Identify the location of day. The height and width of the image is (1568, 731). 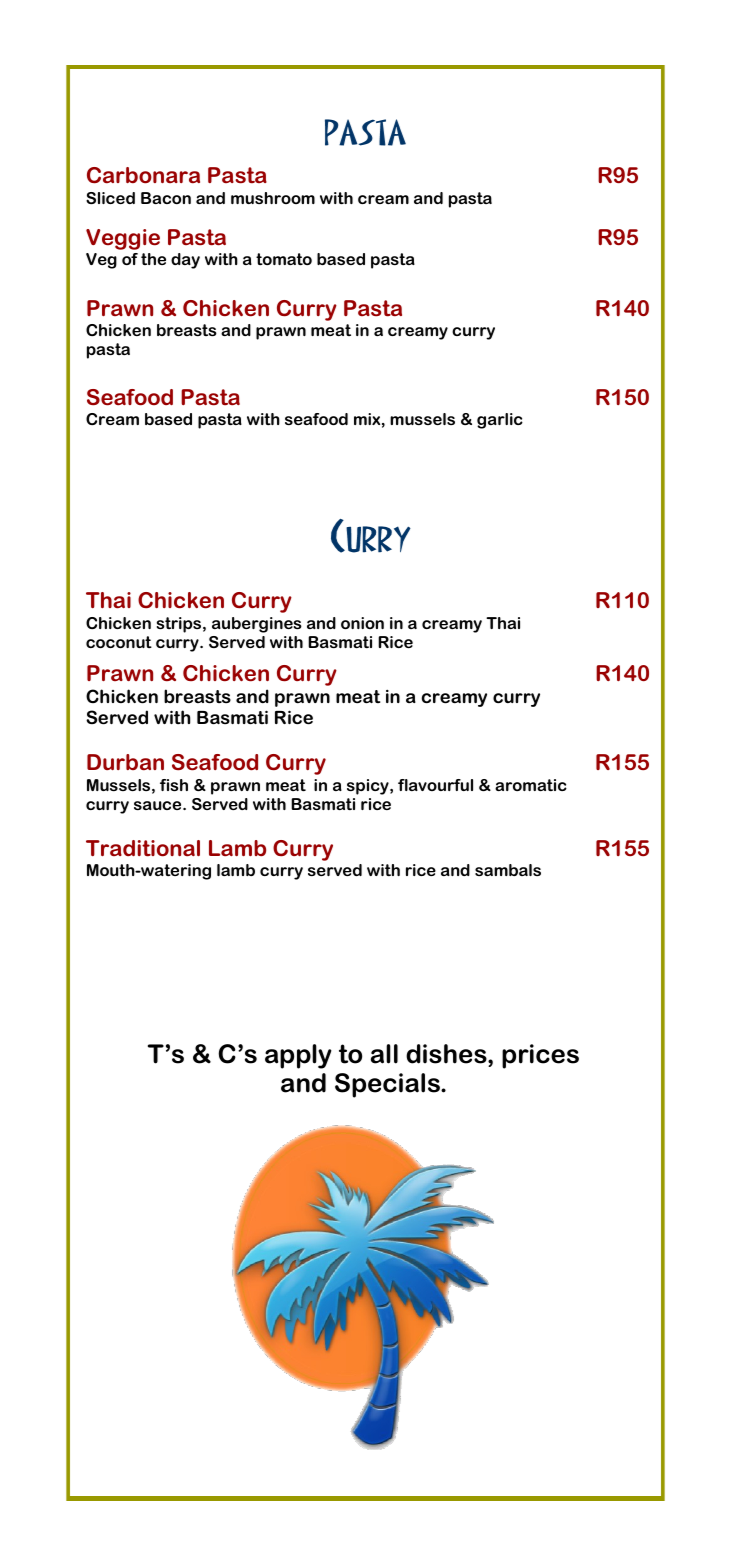
(185, 261).
